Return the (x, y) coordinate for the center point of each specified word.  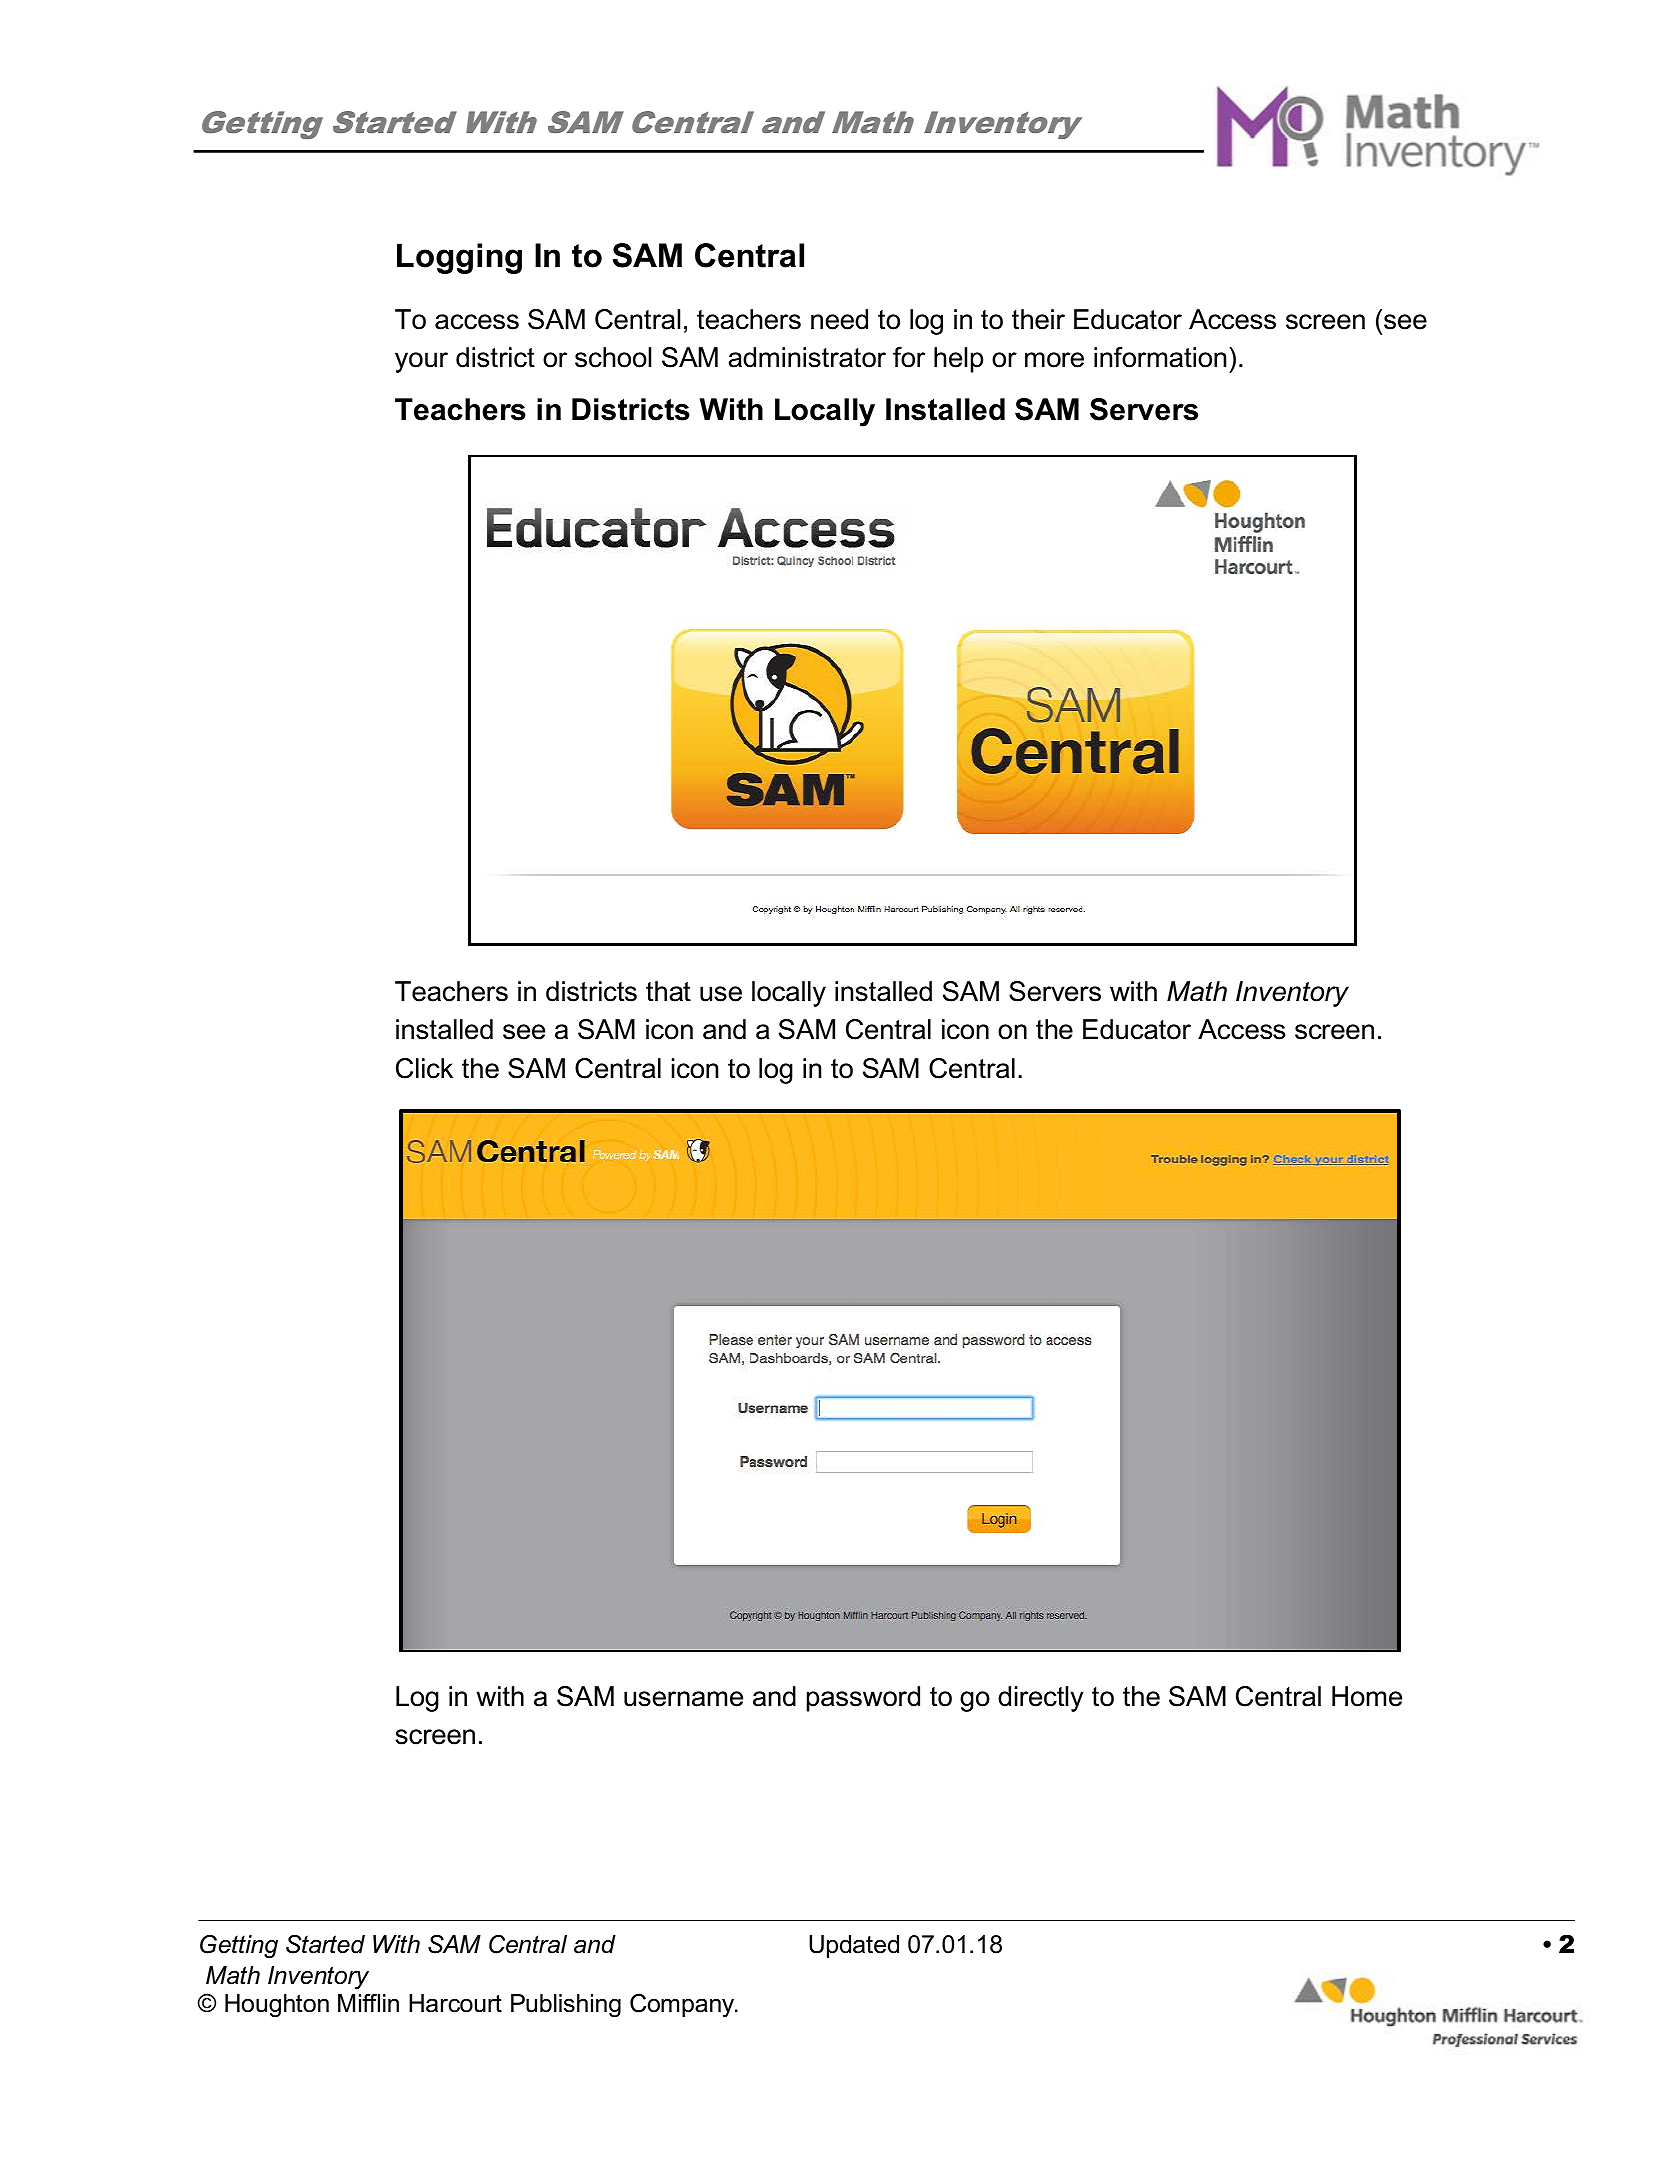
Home (1367, 1696)
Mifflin (368, 2003)
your (421, 362)
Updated (854, 1946)
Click (424, 1068)
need (839, 319)
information (1160, 357)
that (668, 991)
